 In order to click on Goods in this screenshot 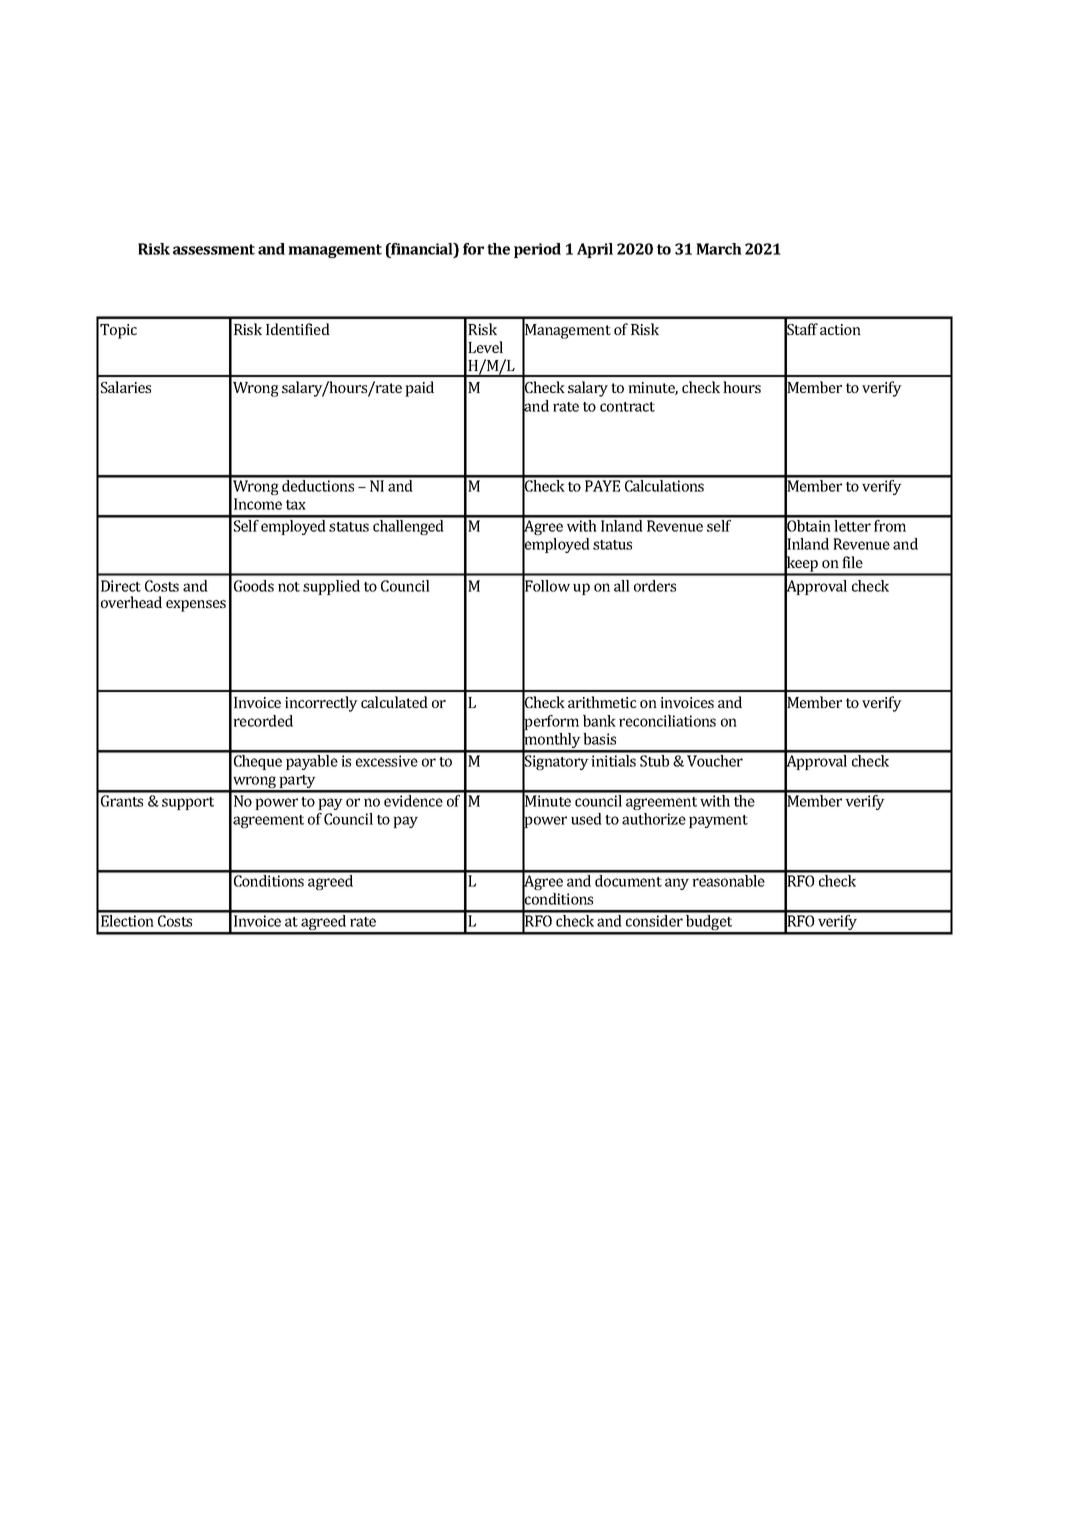, I will do `click(254, 586)`.
